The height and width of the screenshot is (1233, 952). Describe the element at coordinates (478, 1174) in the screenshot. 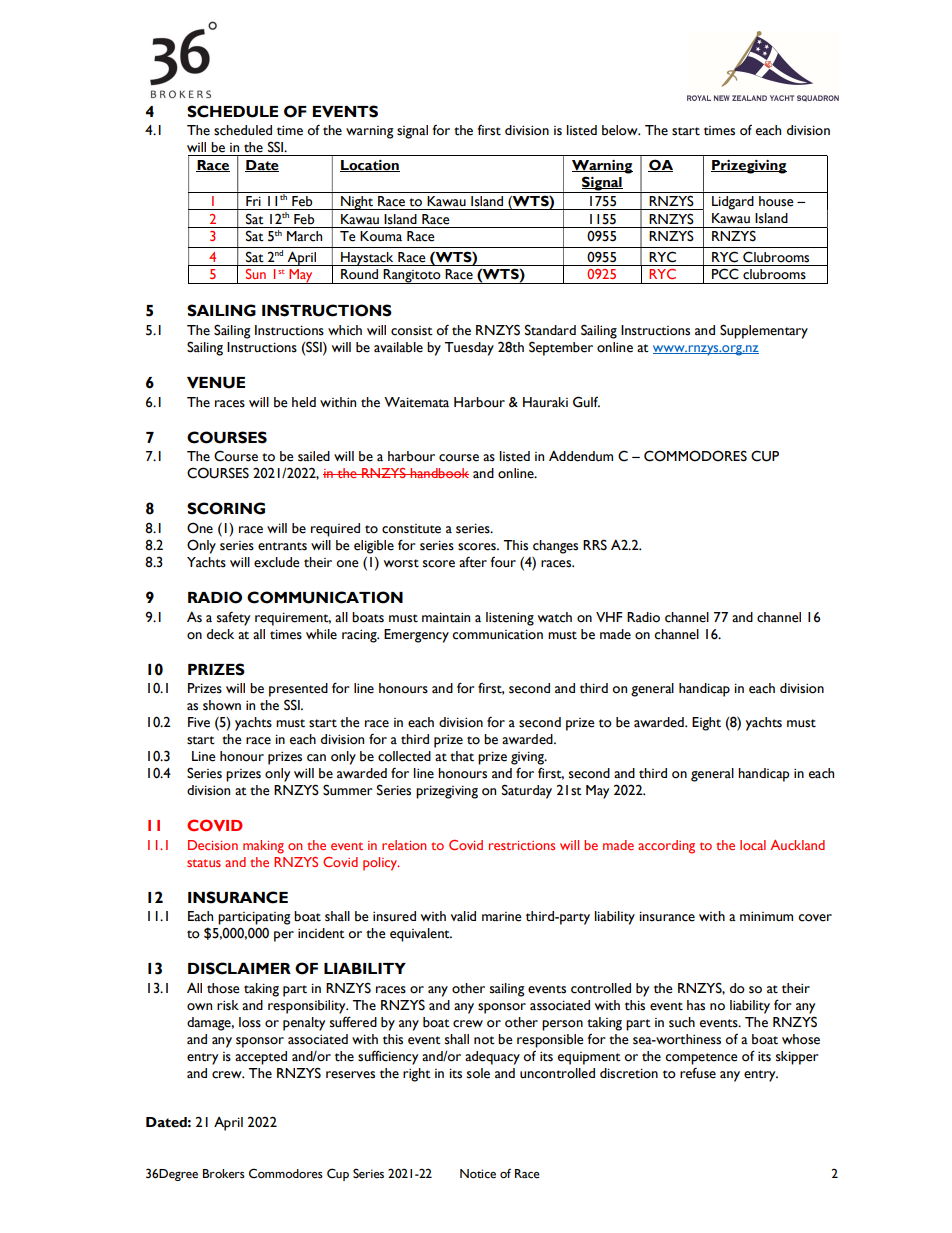

I see `Notice` at that location.
